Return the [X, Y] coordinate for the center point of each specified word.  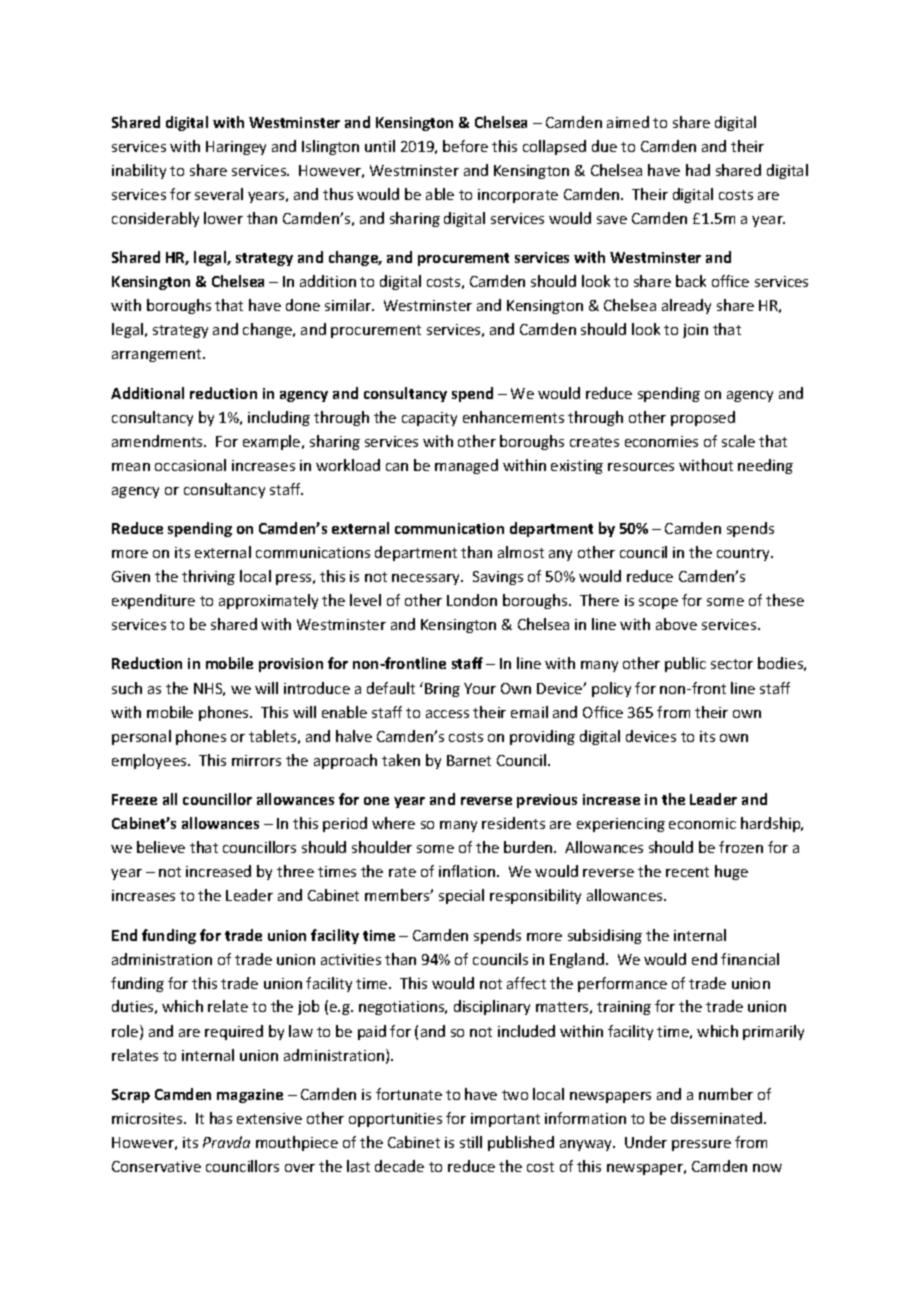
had [698, 170]
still [471, 1142]
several [219, 194]
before [465, 146]
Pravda [226, 1142]
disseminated [718, 1118]
